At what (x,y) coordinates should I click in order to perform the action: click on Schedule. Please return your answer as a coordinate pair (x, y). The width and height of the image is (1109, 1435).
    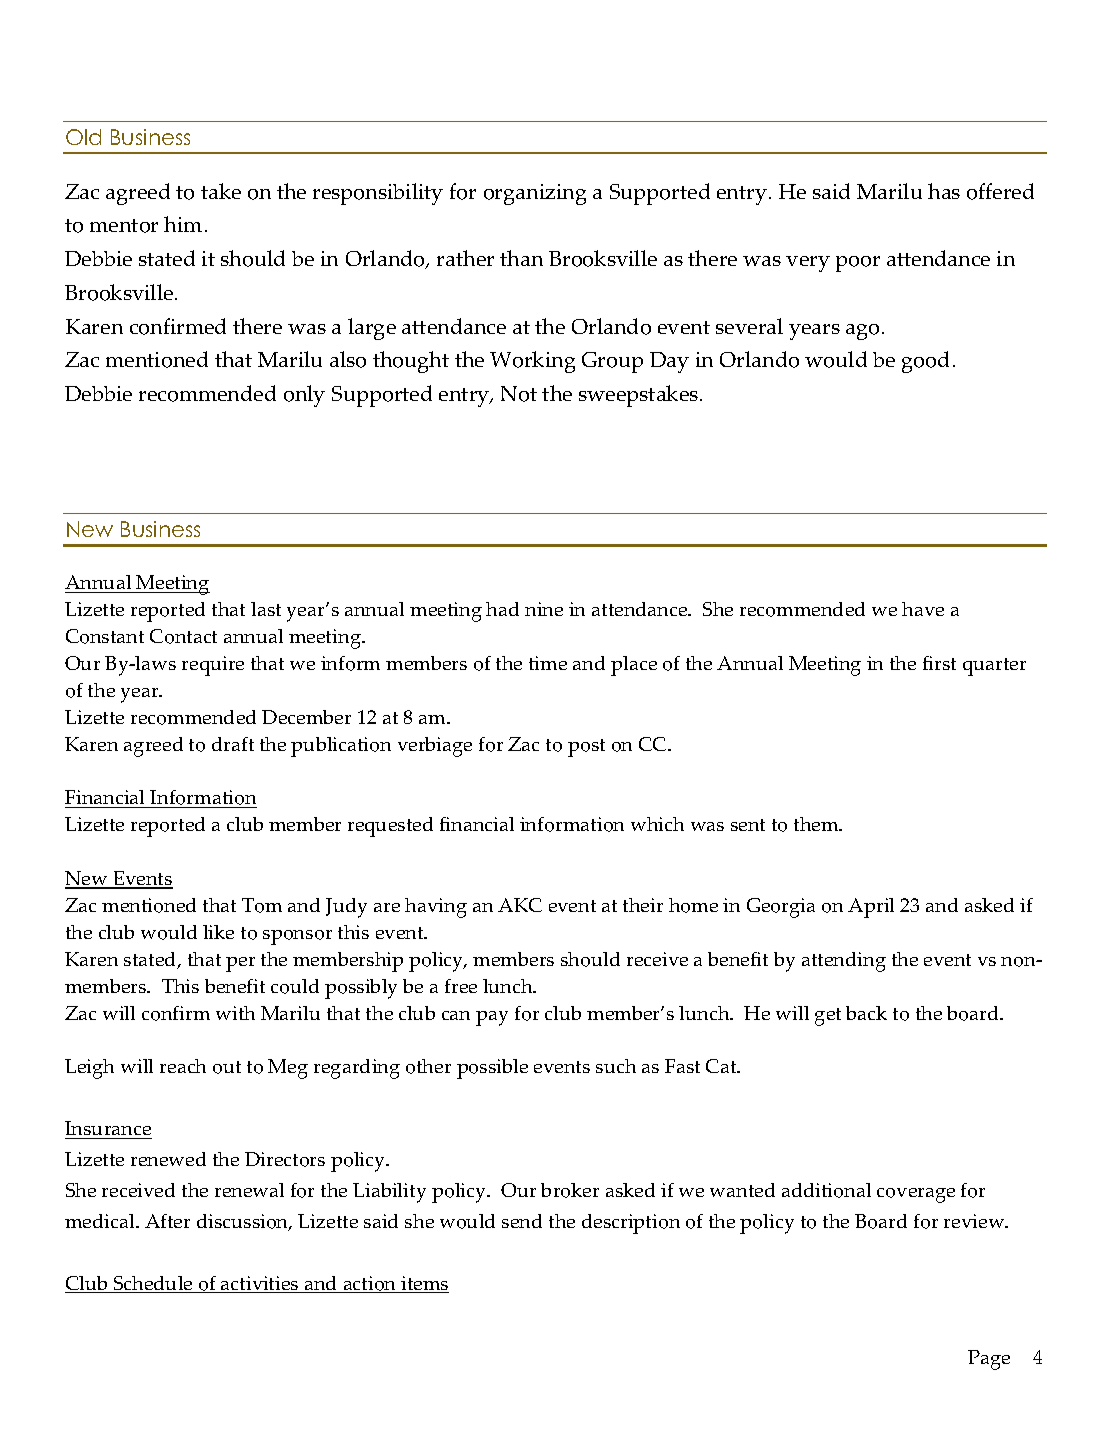
    Looking at the image, I should click on (153, 1284).
